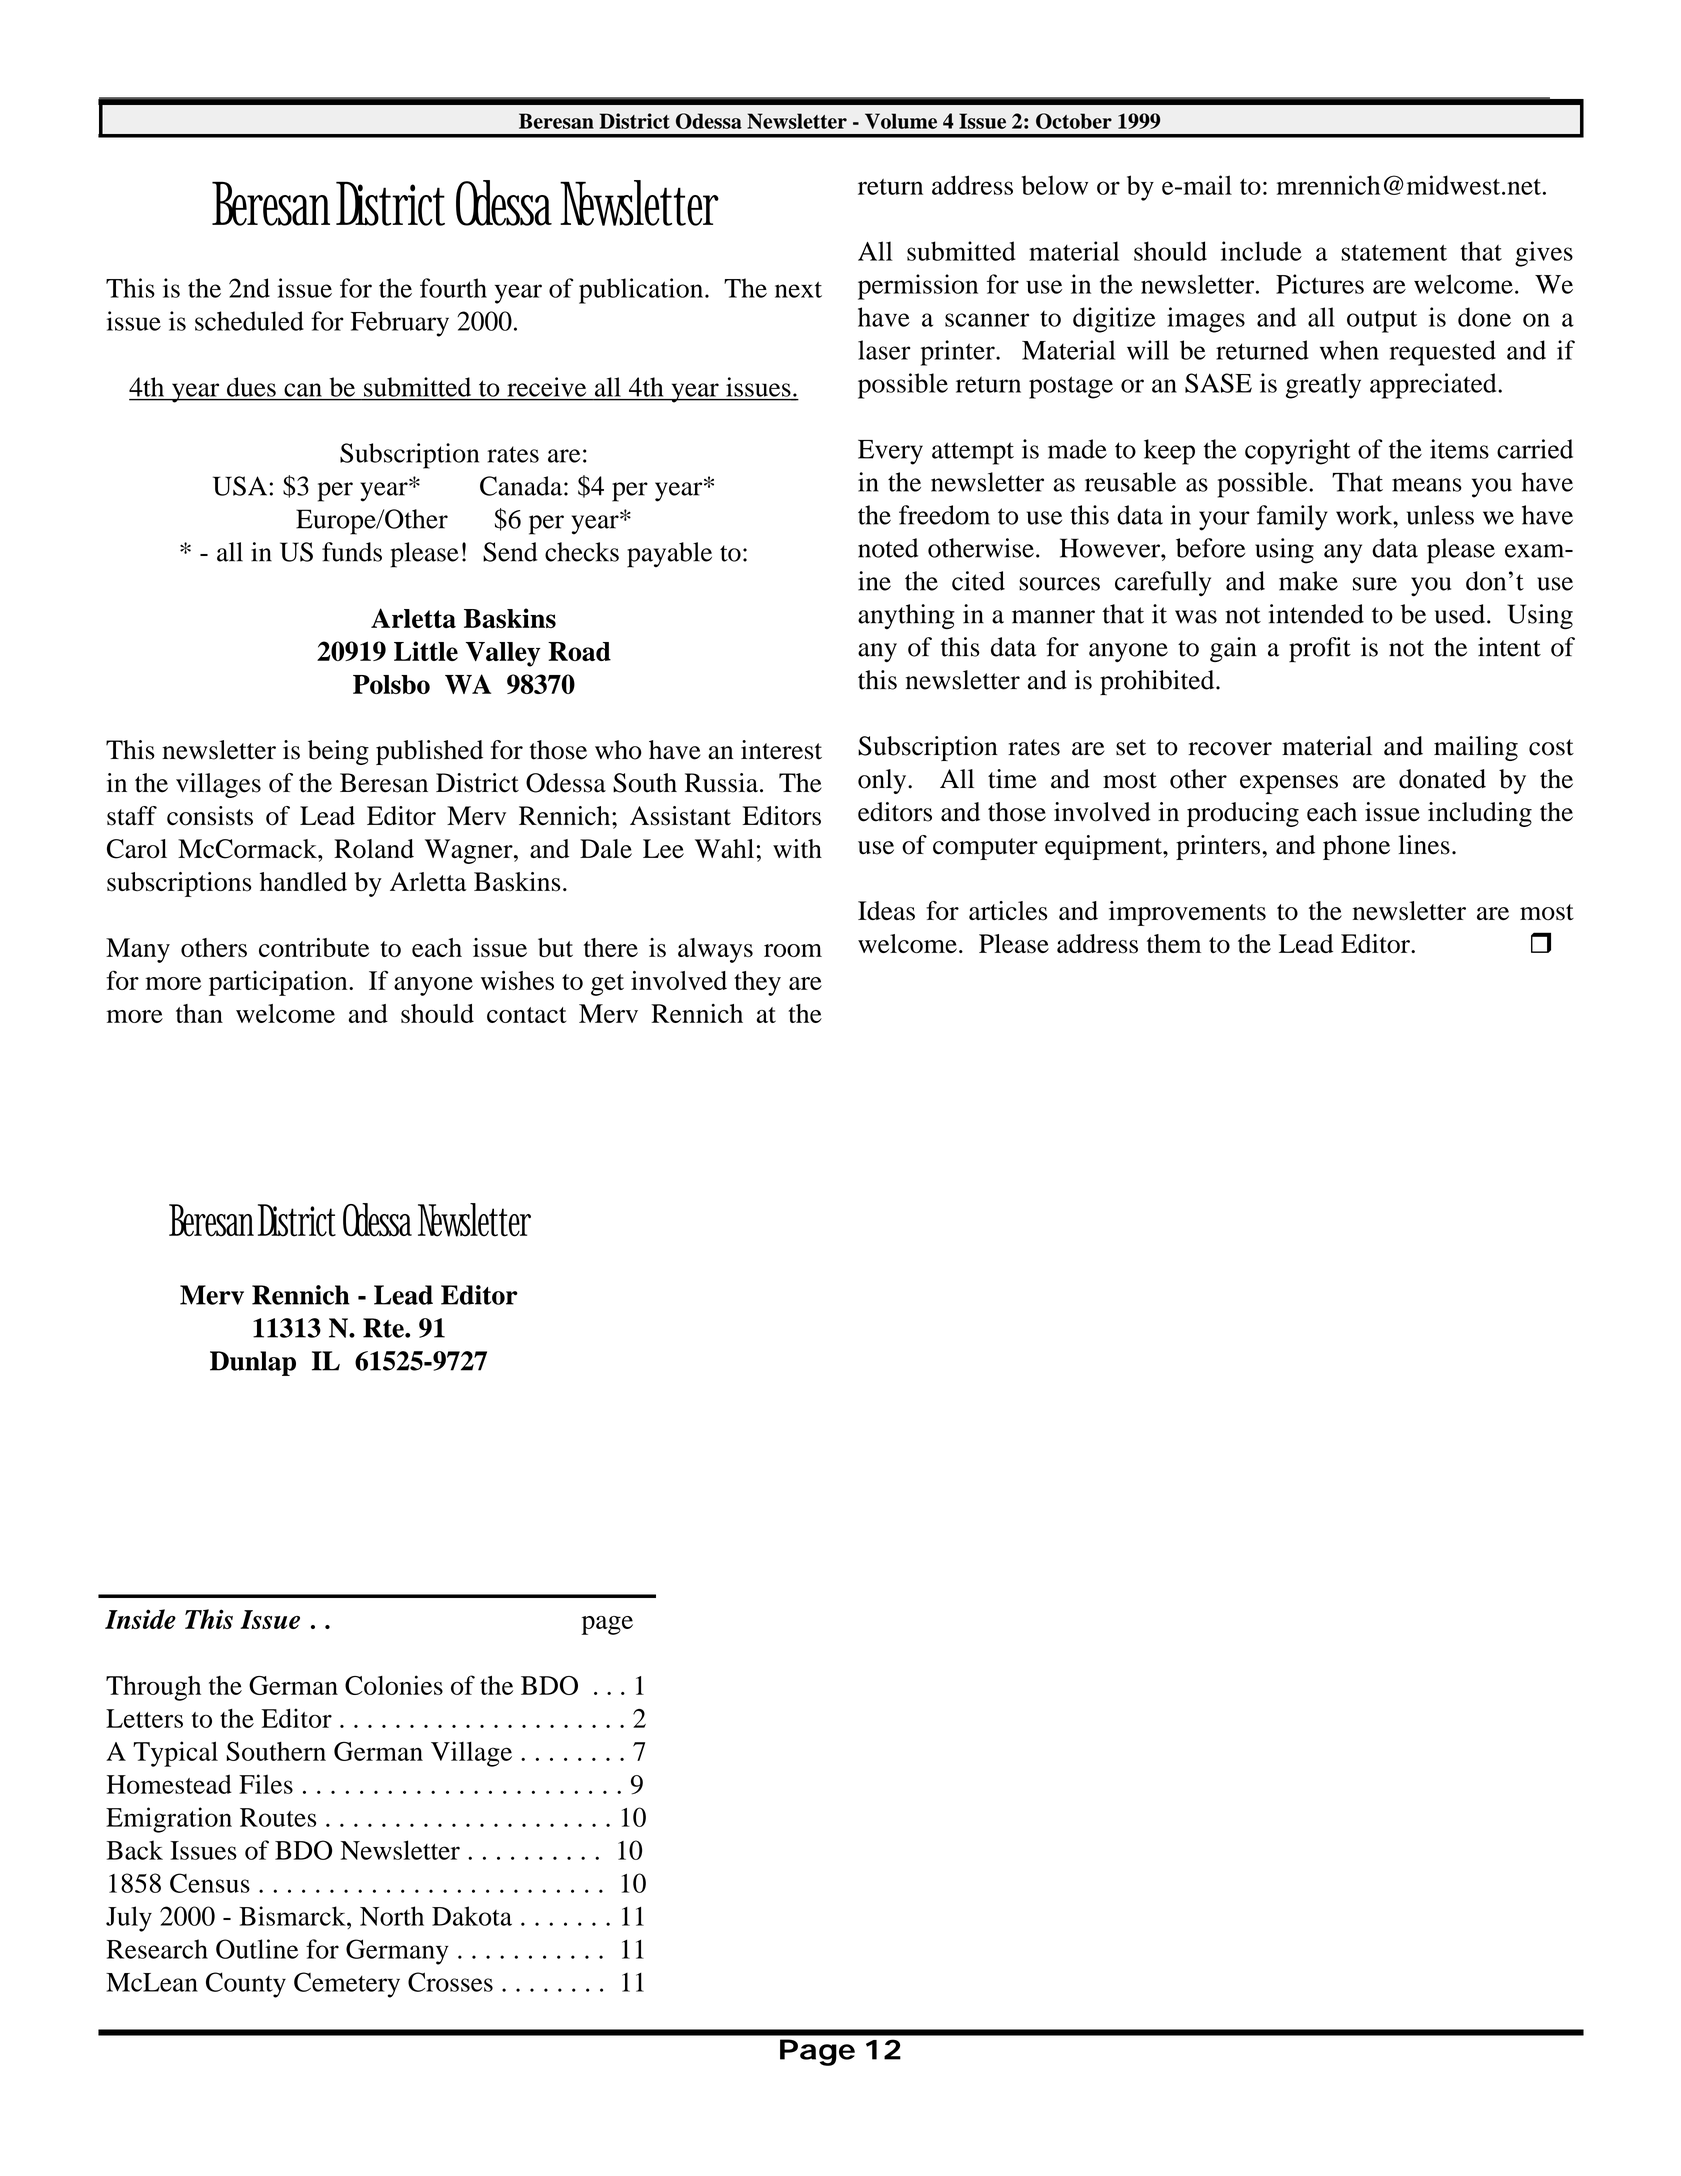  What do you see at coordinates (384, 1328) in the screenshot?
I see `Rte` at bounding box center [384, 1328].
